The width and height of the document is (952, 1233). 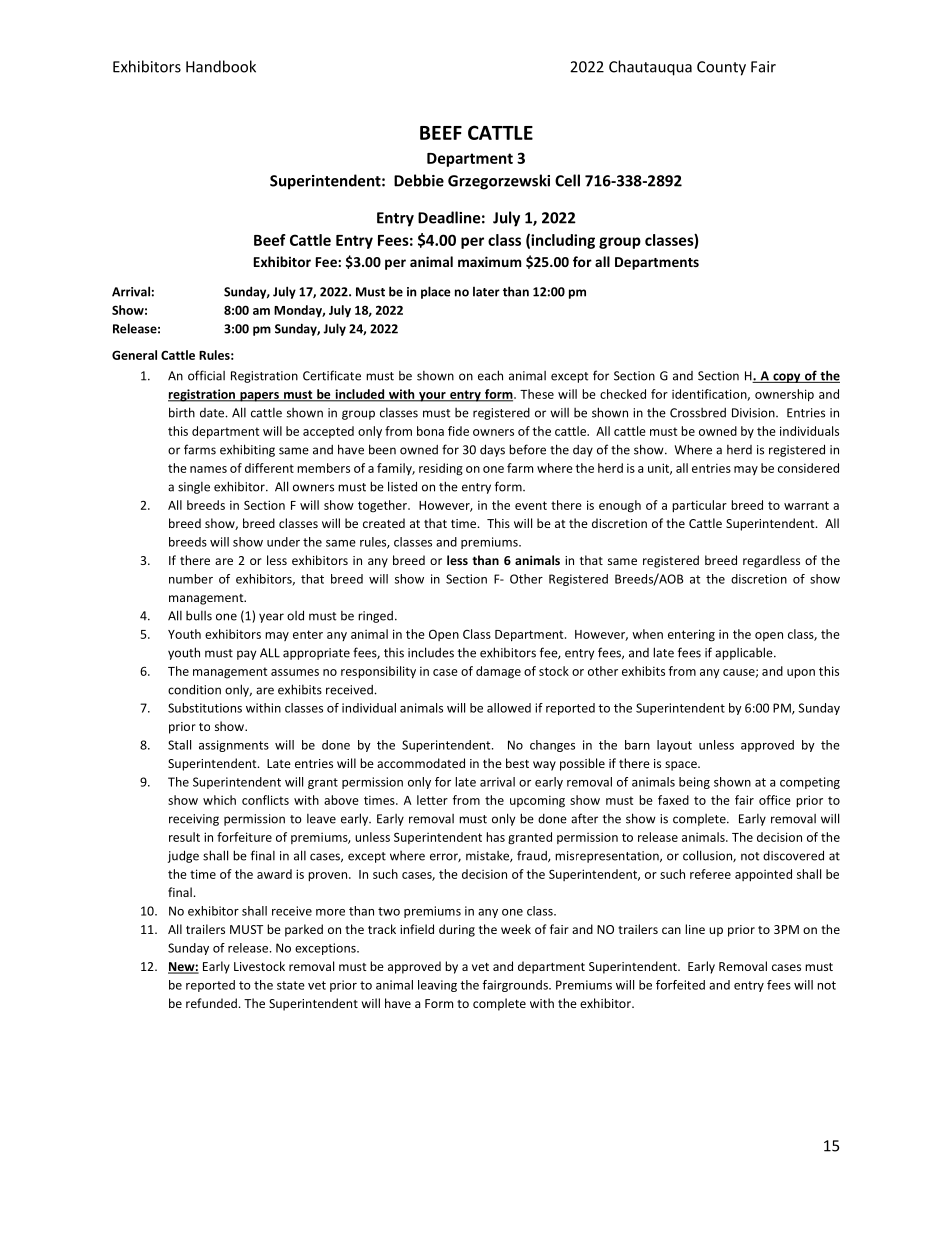 I want to click on County, so click(x=721, y=68).
